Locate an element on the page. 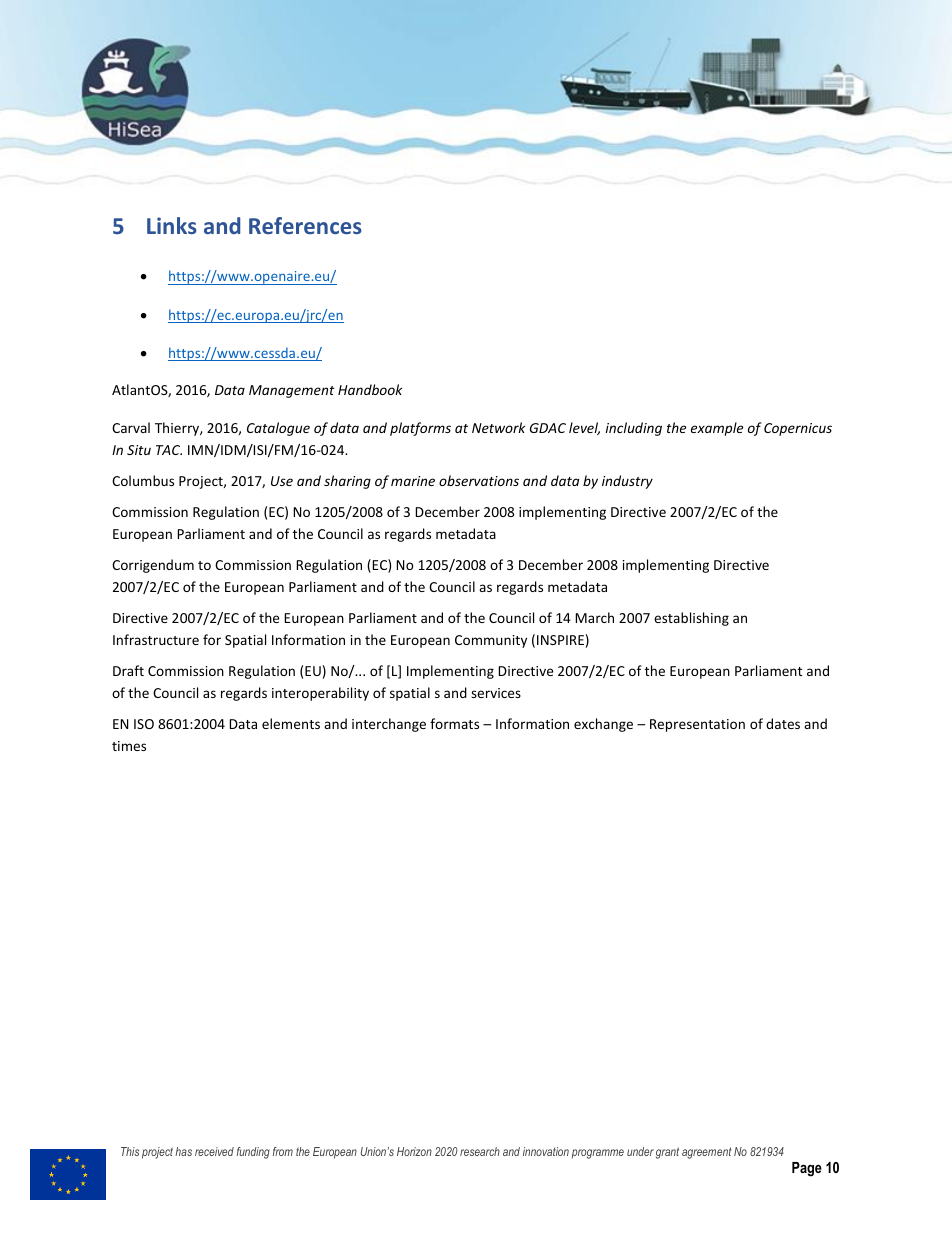  services is located at coordinates (496, 693).
